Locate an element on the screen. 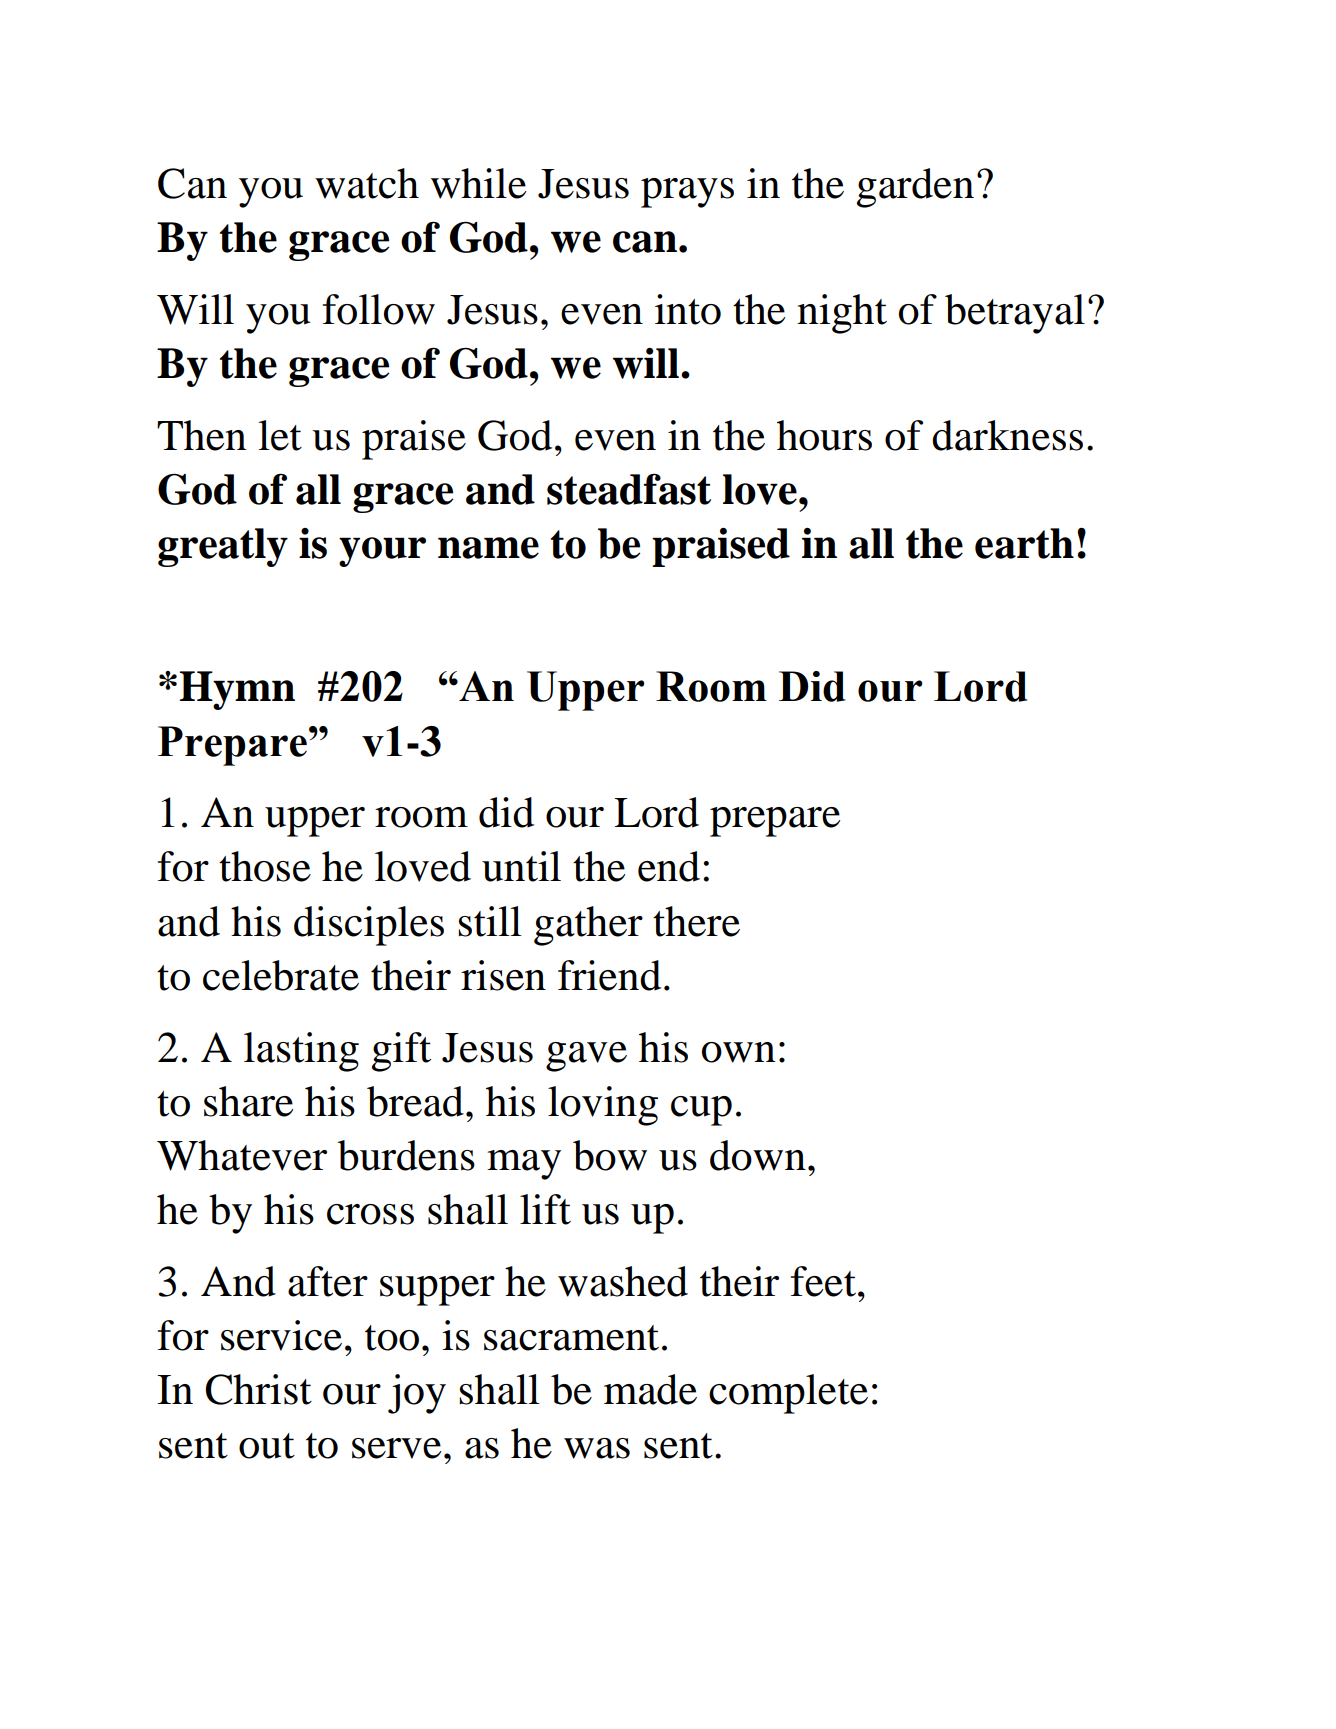  friend is located at coordinates (609, 975).
